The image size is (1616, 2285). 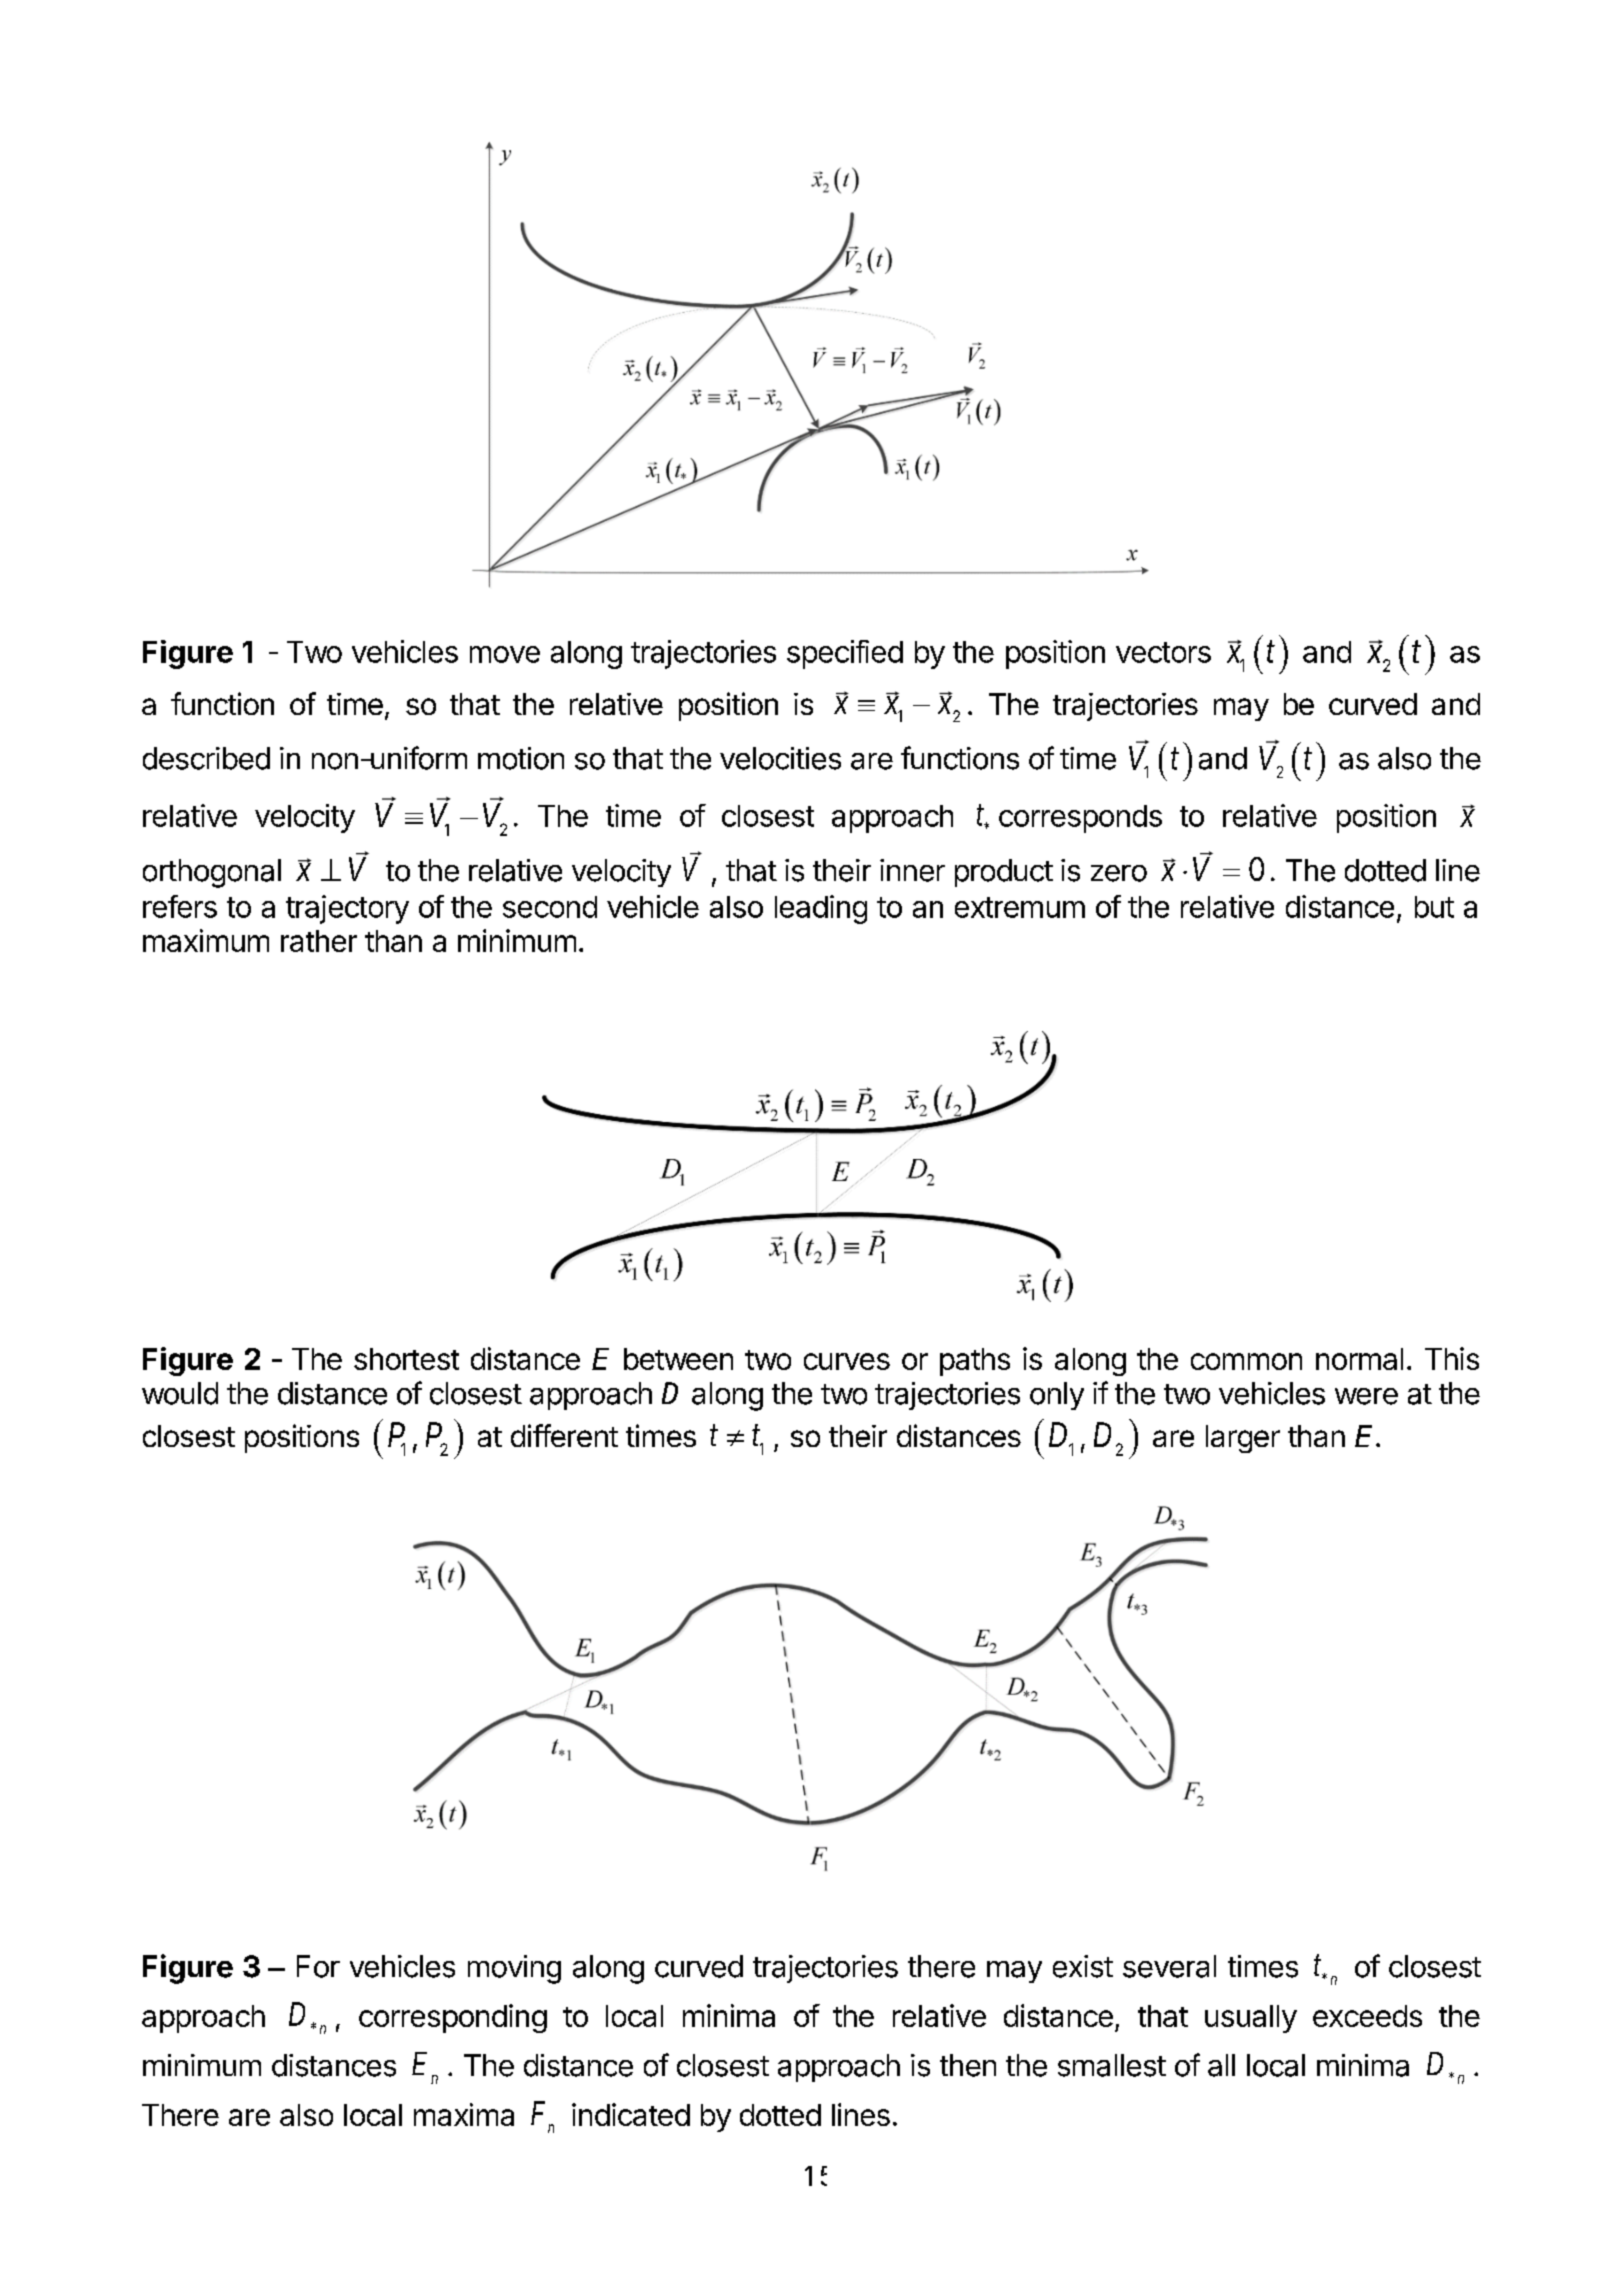 What do you see at coordinates (453, 2018) in the image?
I see `corresponding` at bounding box center [453, 2018].
